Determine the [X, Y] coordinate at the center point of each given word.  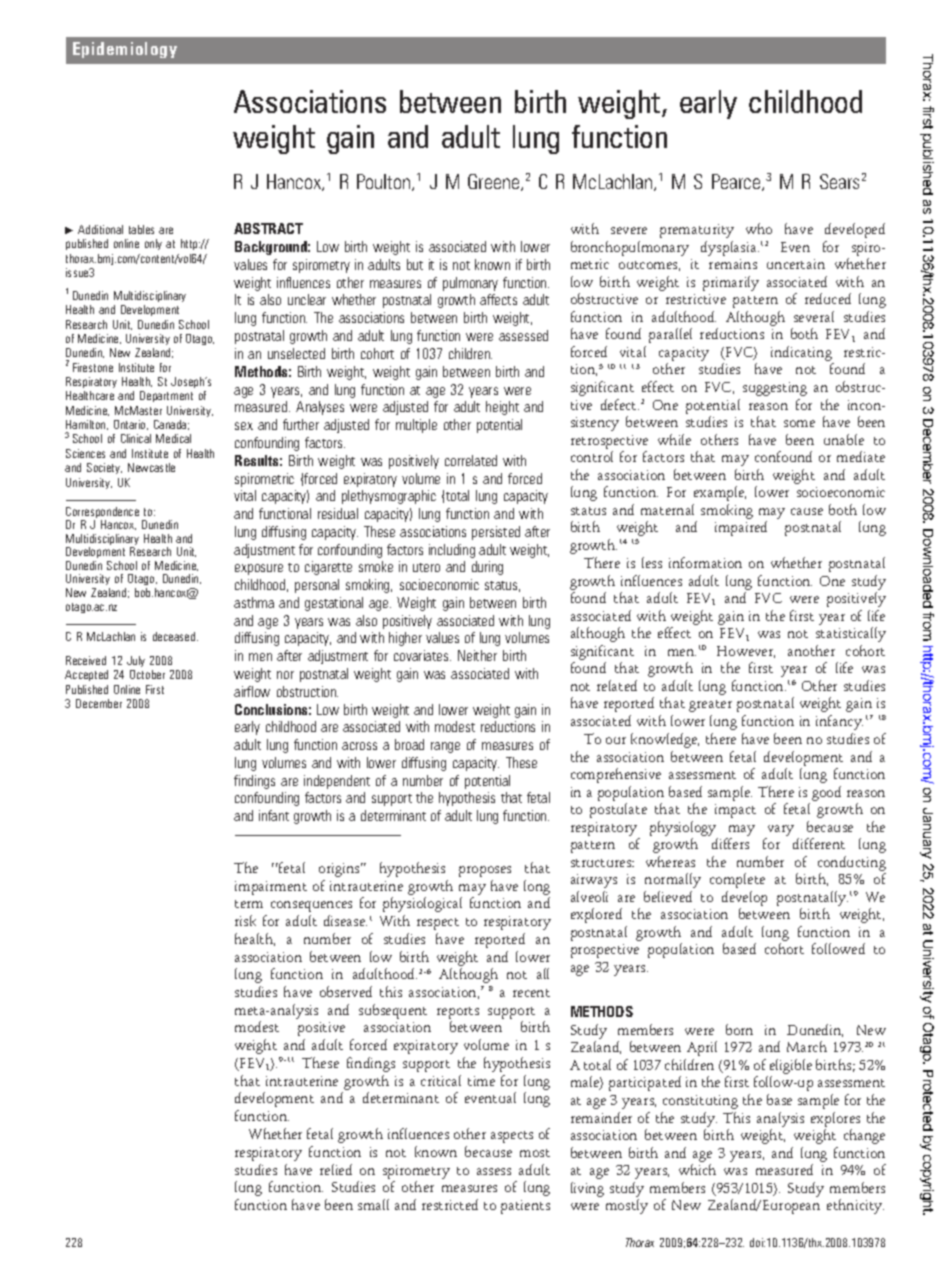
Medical [173, 438]
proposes [485, 871]
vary [781, 830]
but [415, 264]
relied [336, 1169]
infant [274, 815]
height [502, 408]
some [799, 423]
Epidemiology [125, 50]
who [759, 228]
